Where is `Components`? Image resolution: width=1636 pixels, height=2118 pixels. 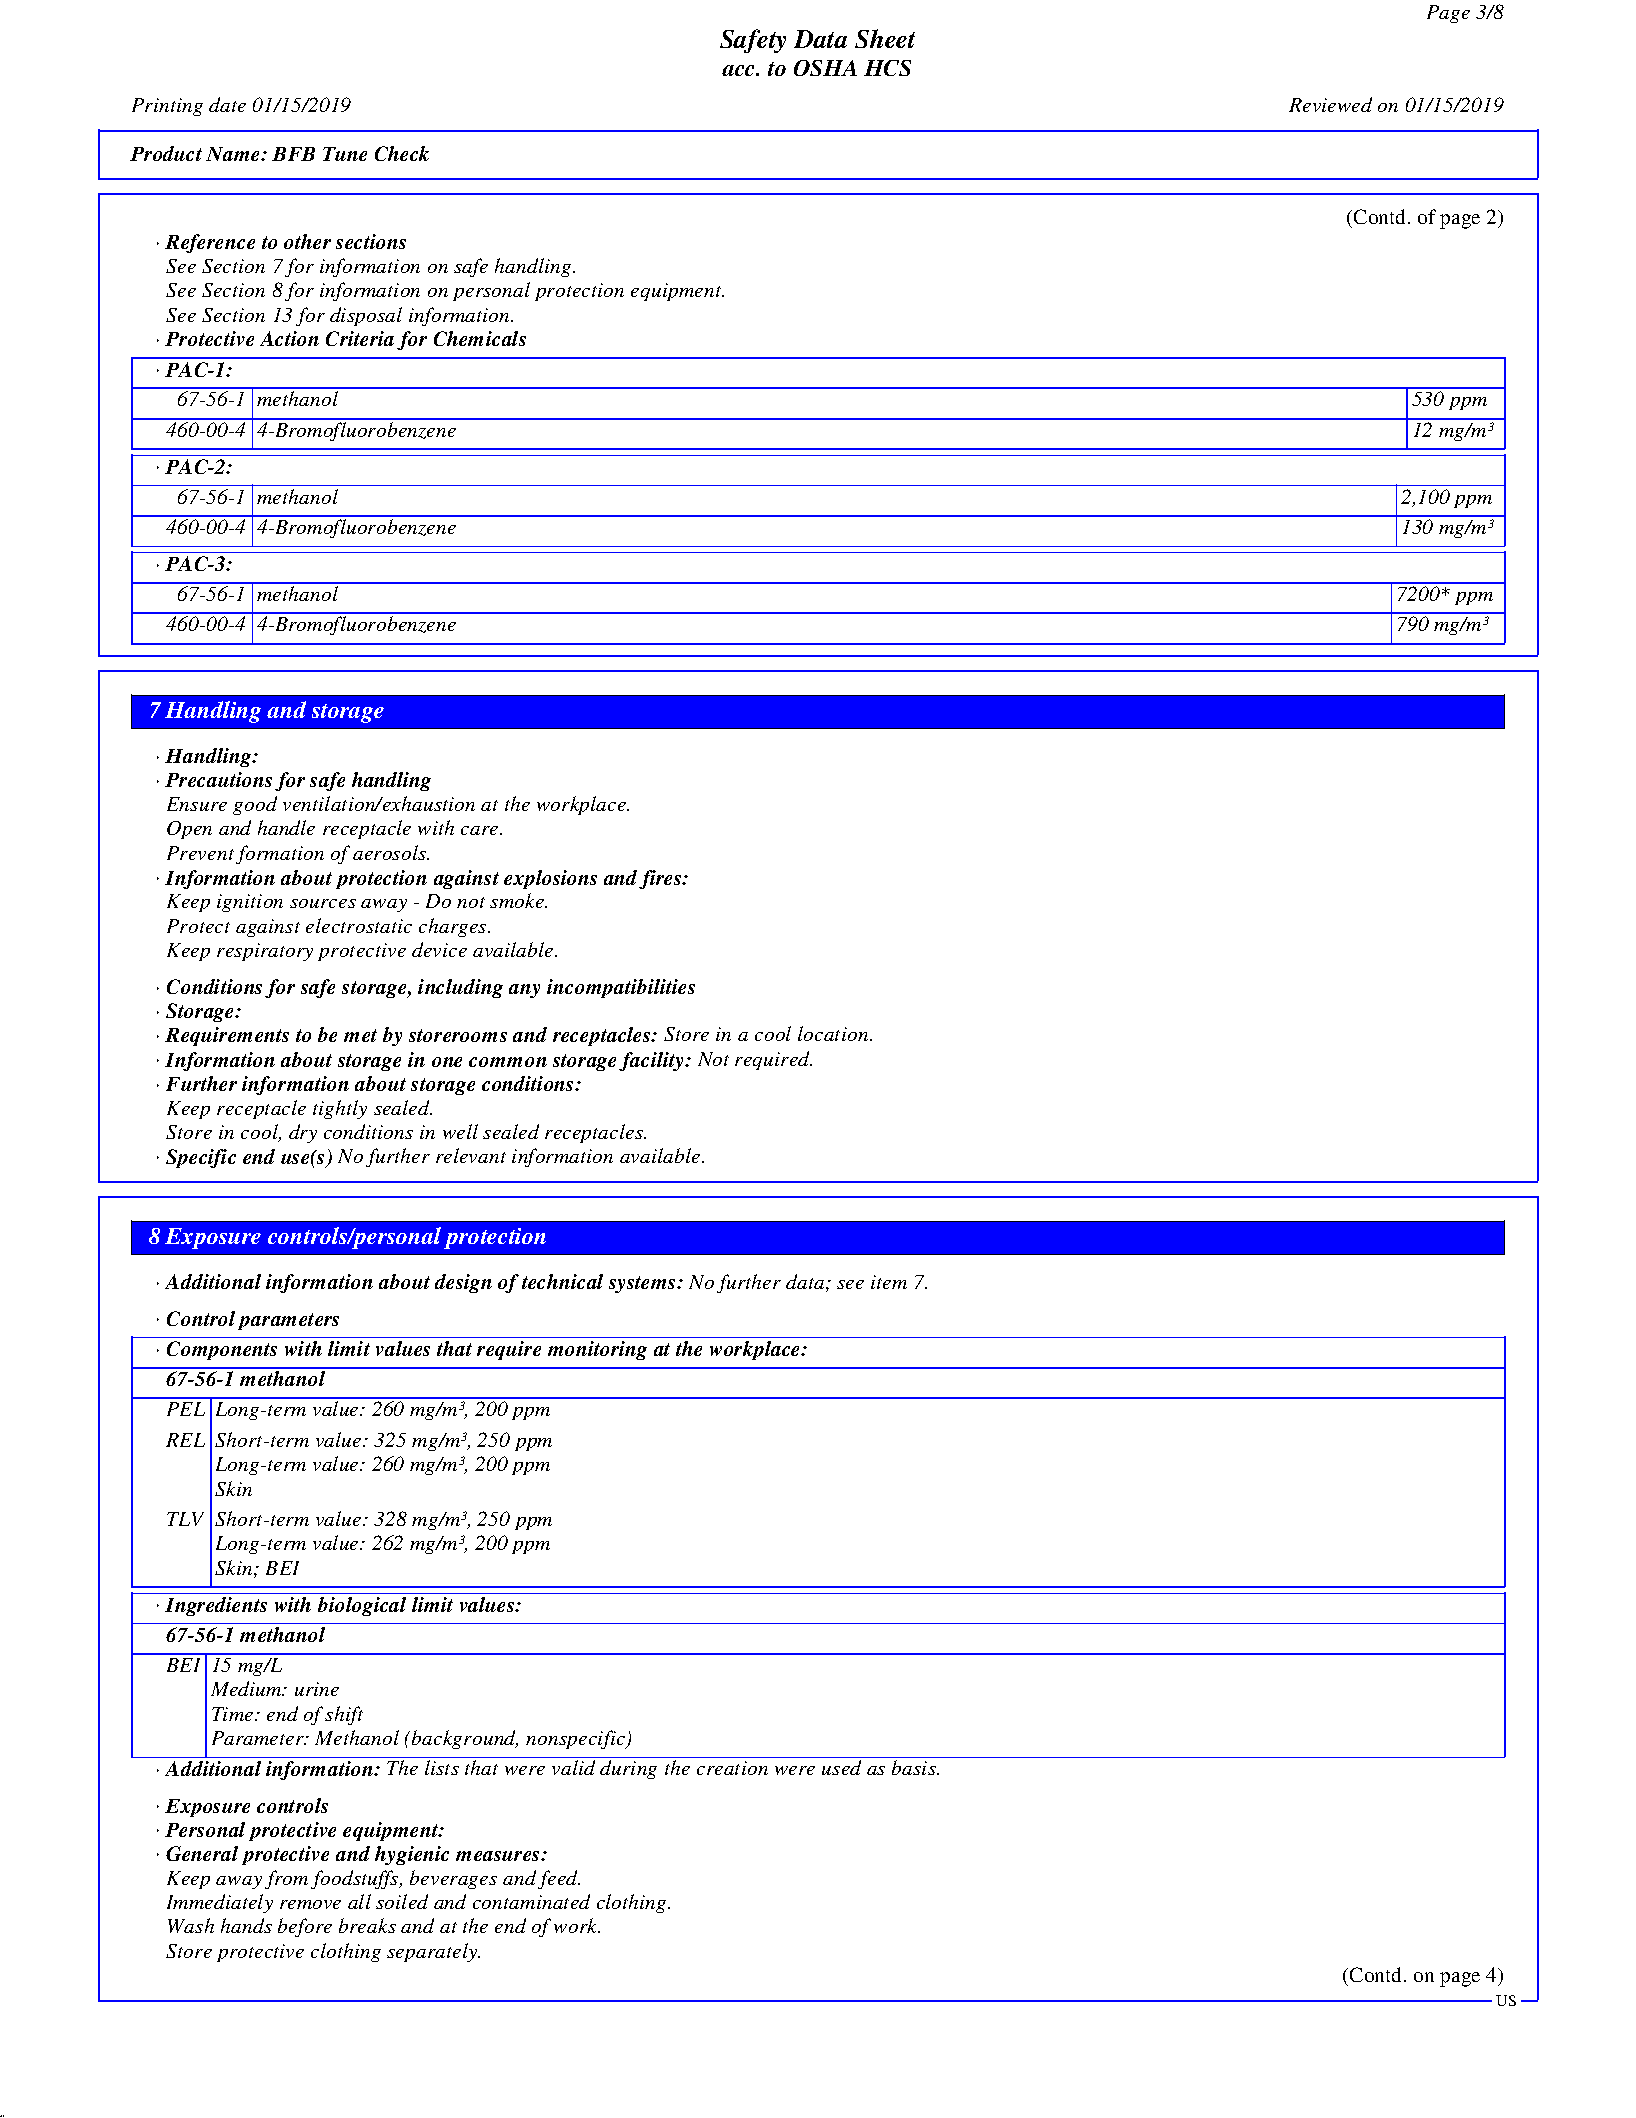 Components is located at coordinates (222, 1350).
